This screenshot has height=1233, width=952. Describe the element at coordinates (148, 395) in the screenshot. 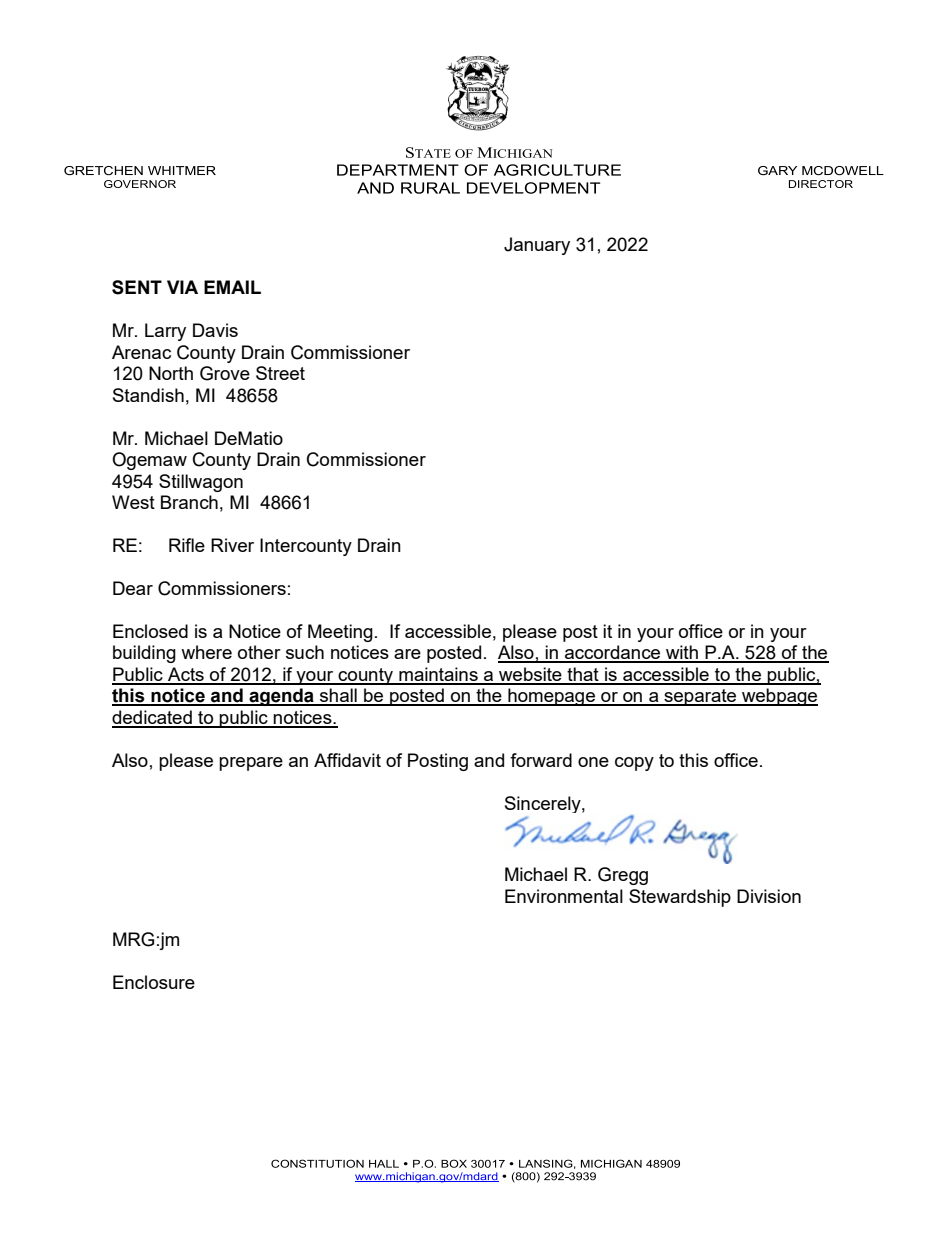

I see `Standish` at that location.
